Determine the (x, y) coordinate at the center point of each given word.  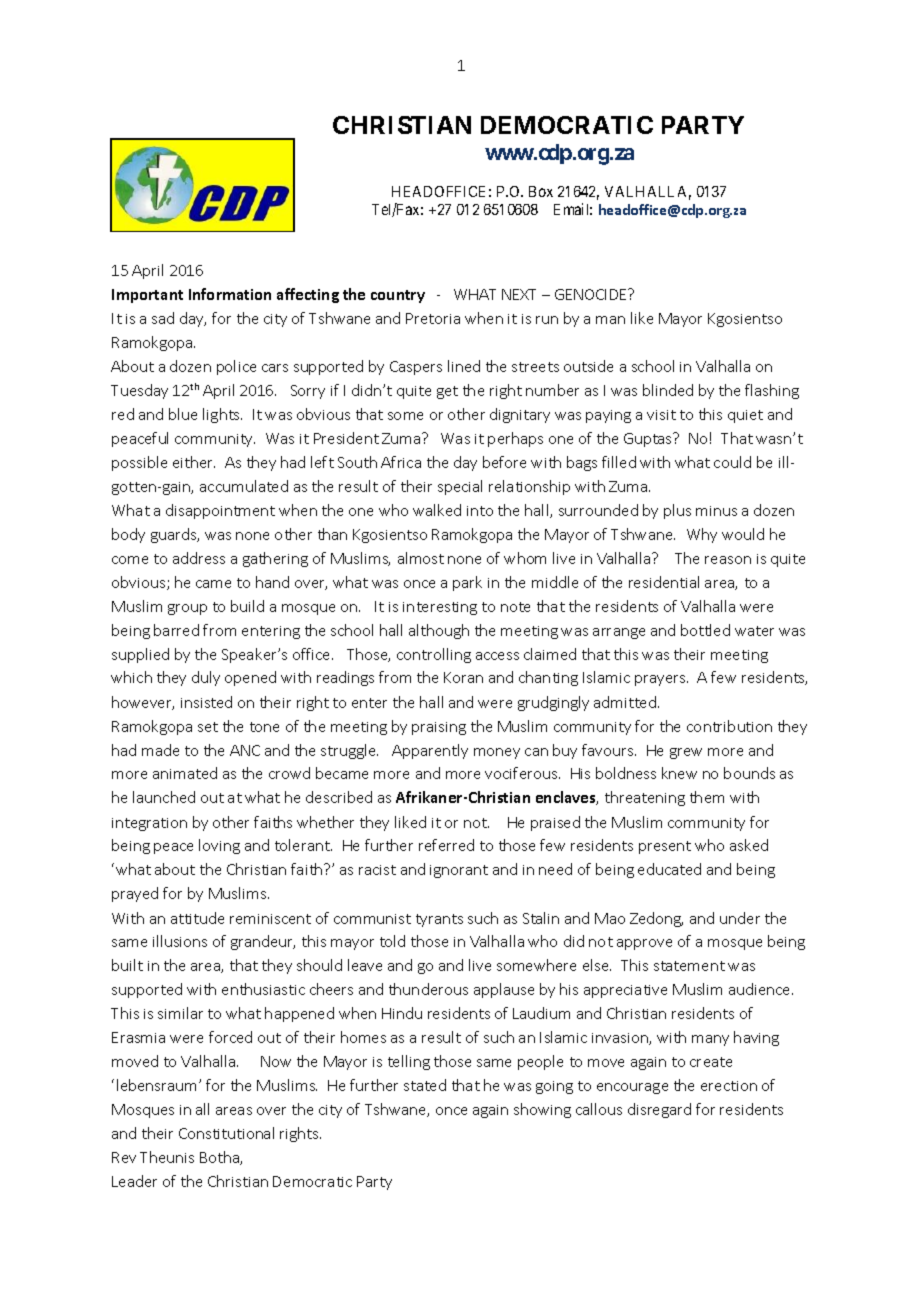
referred (446, 845)
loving (219, 846)
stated (425, 1085)
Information (230, 294)
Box (541, 191)
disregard (659, 1110)
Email (573, 209)
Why (702, 535)
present (665, 847)
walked (437, 510)
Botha (220, 1158)
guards (175, 535)
